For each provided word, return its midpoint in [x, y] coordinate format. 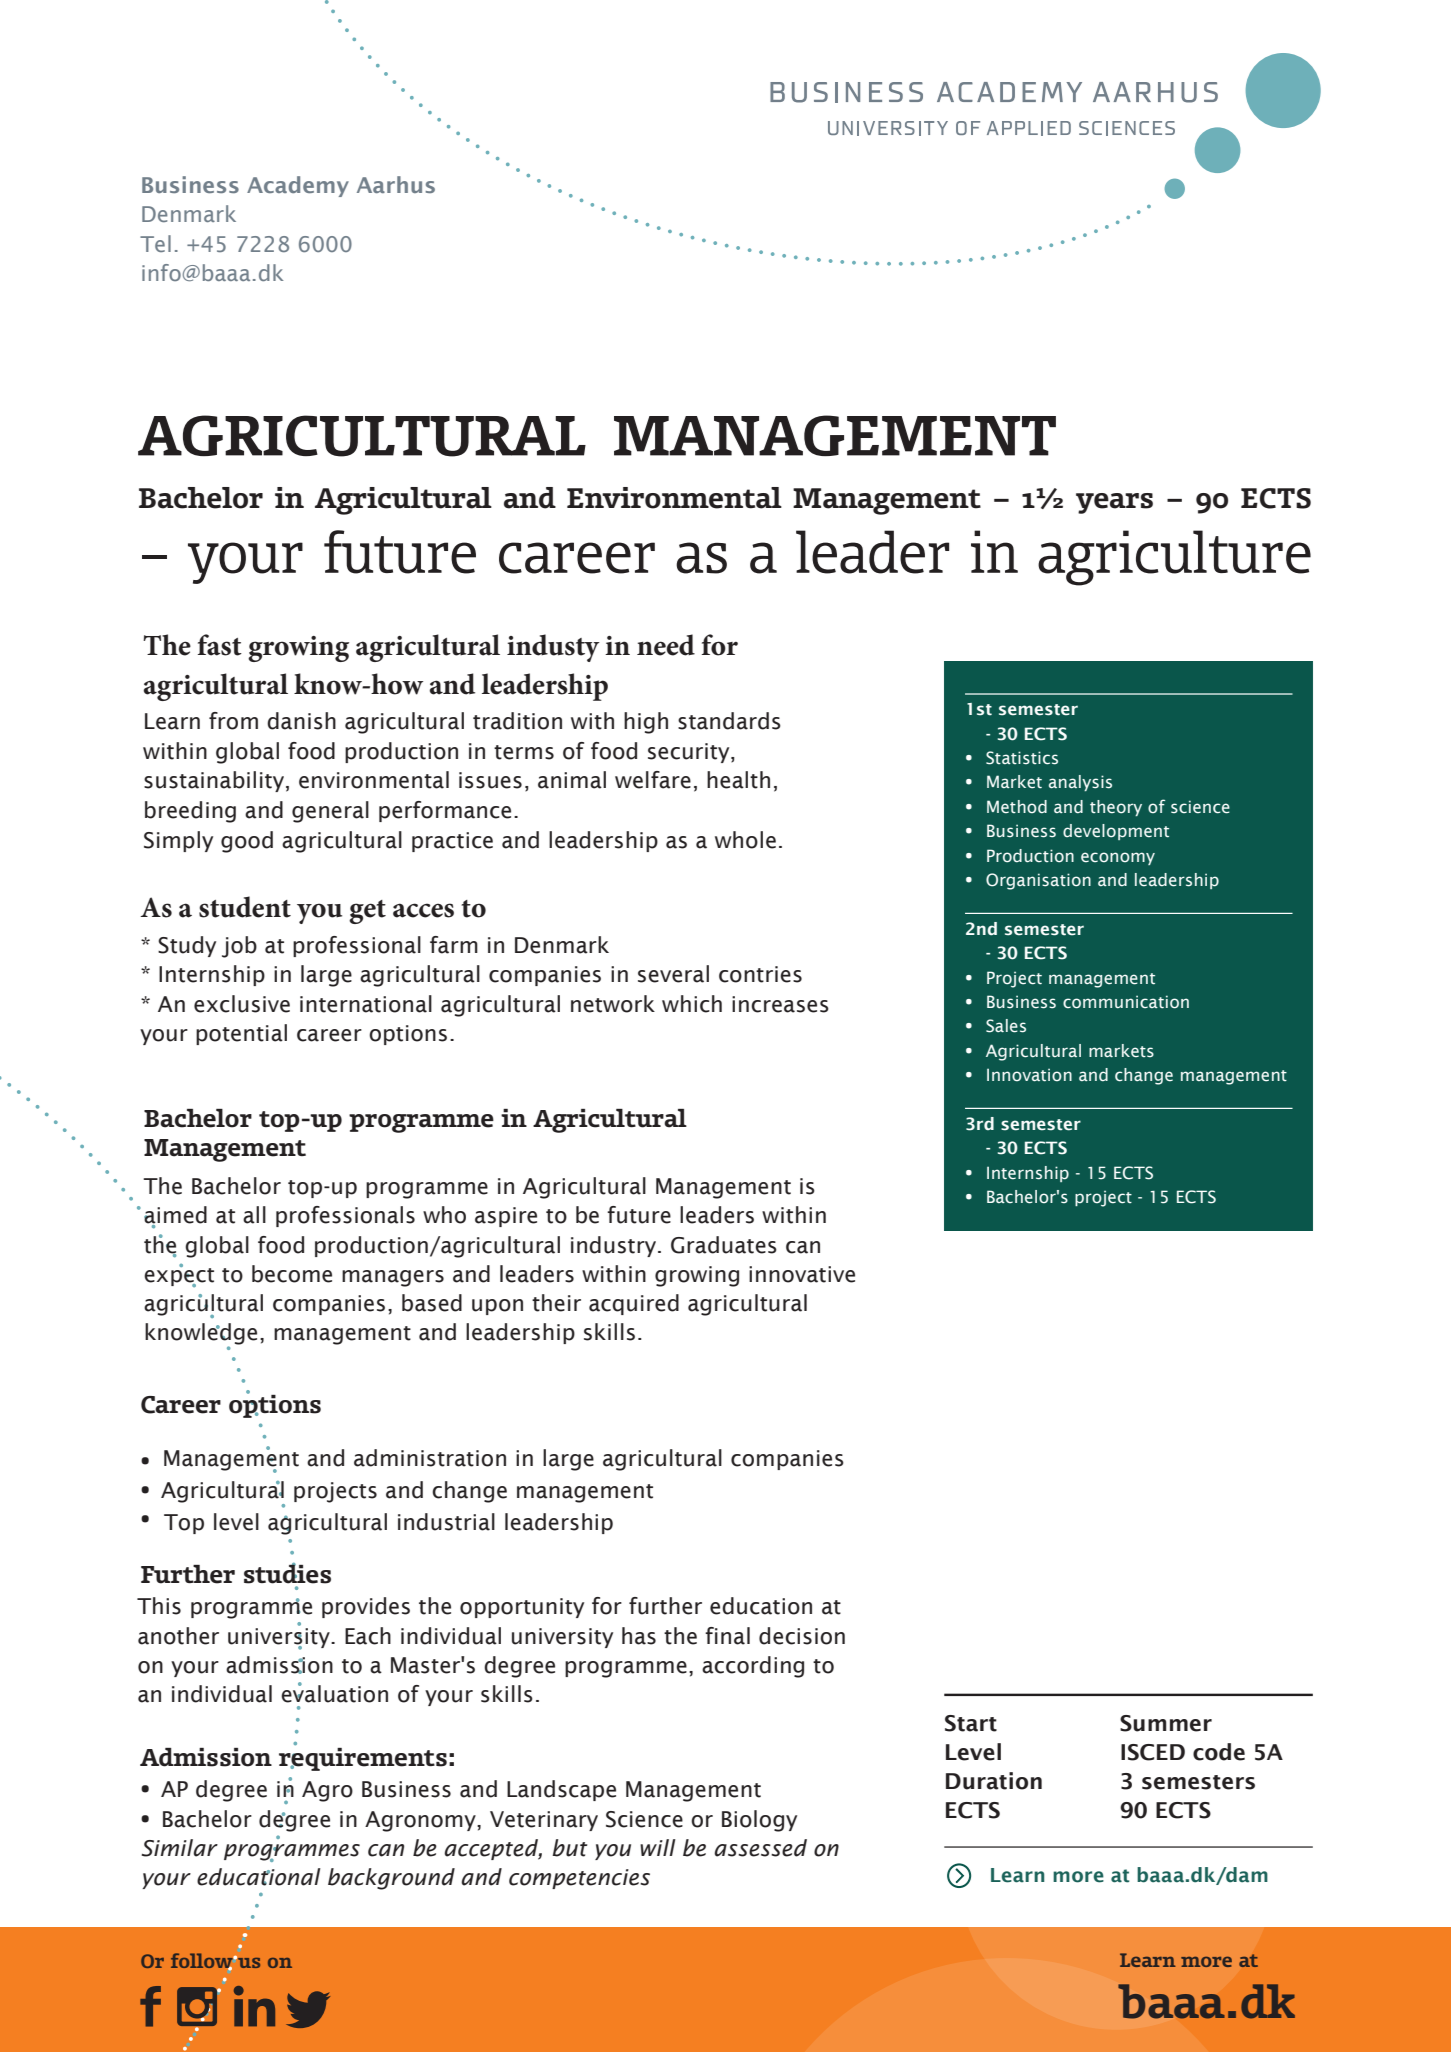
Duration [994, 1781]
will [658, 1847]
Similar [179, 1848]
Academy [298, 186]
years [1114, 503]
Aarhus [396, 184]
